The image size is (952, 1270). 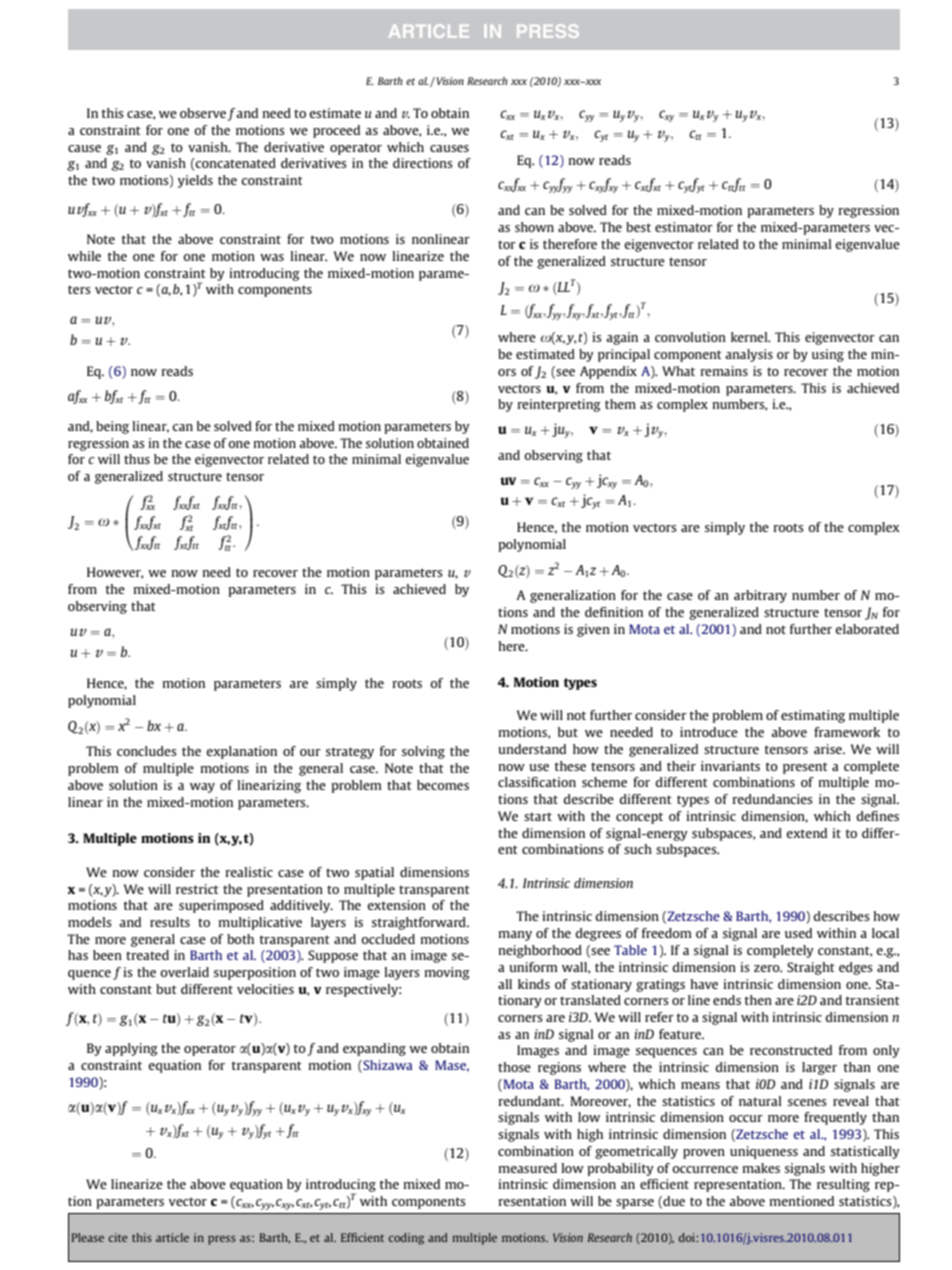 I want to click on estimator, so click(x=684, y=227).
